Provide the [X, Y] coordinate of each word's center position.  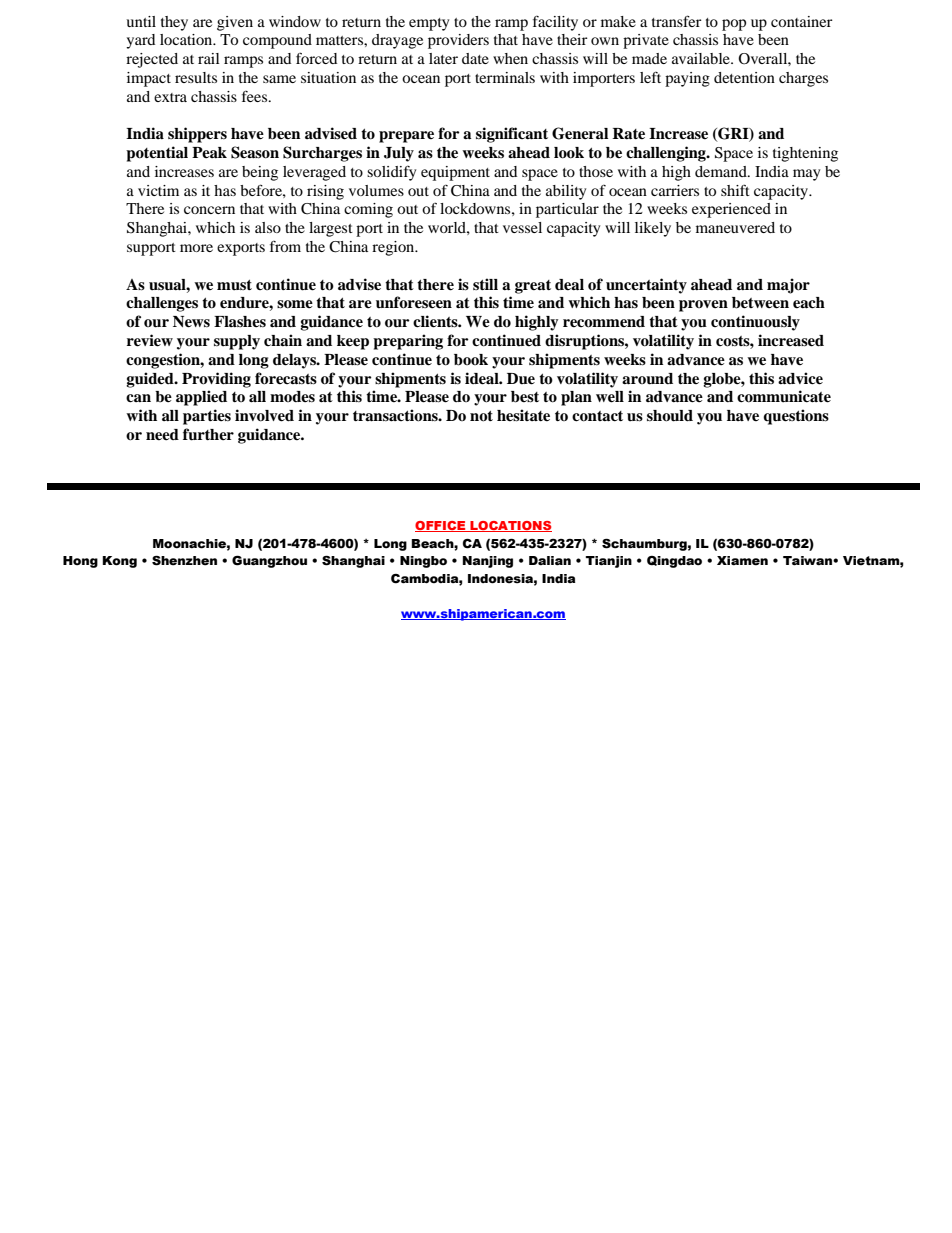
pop [734, 25]
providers [458, 41]
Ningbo [423, 562]
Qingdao [674, 562]
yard [140, 41]
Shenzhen [184, 560]
